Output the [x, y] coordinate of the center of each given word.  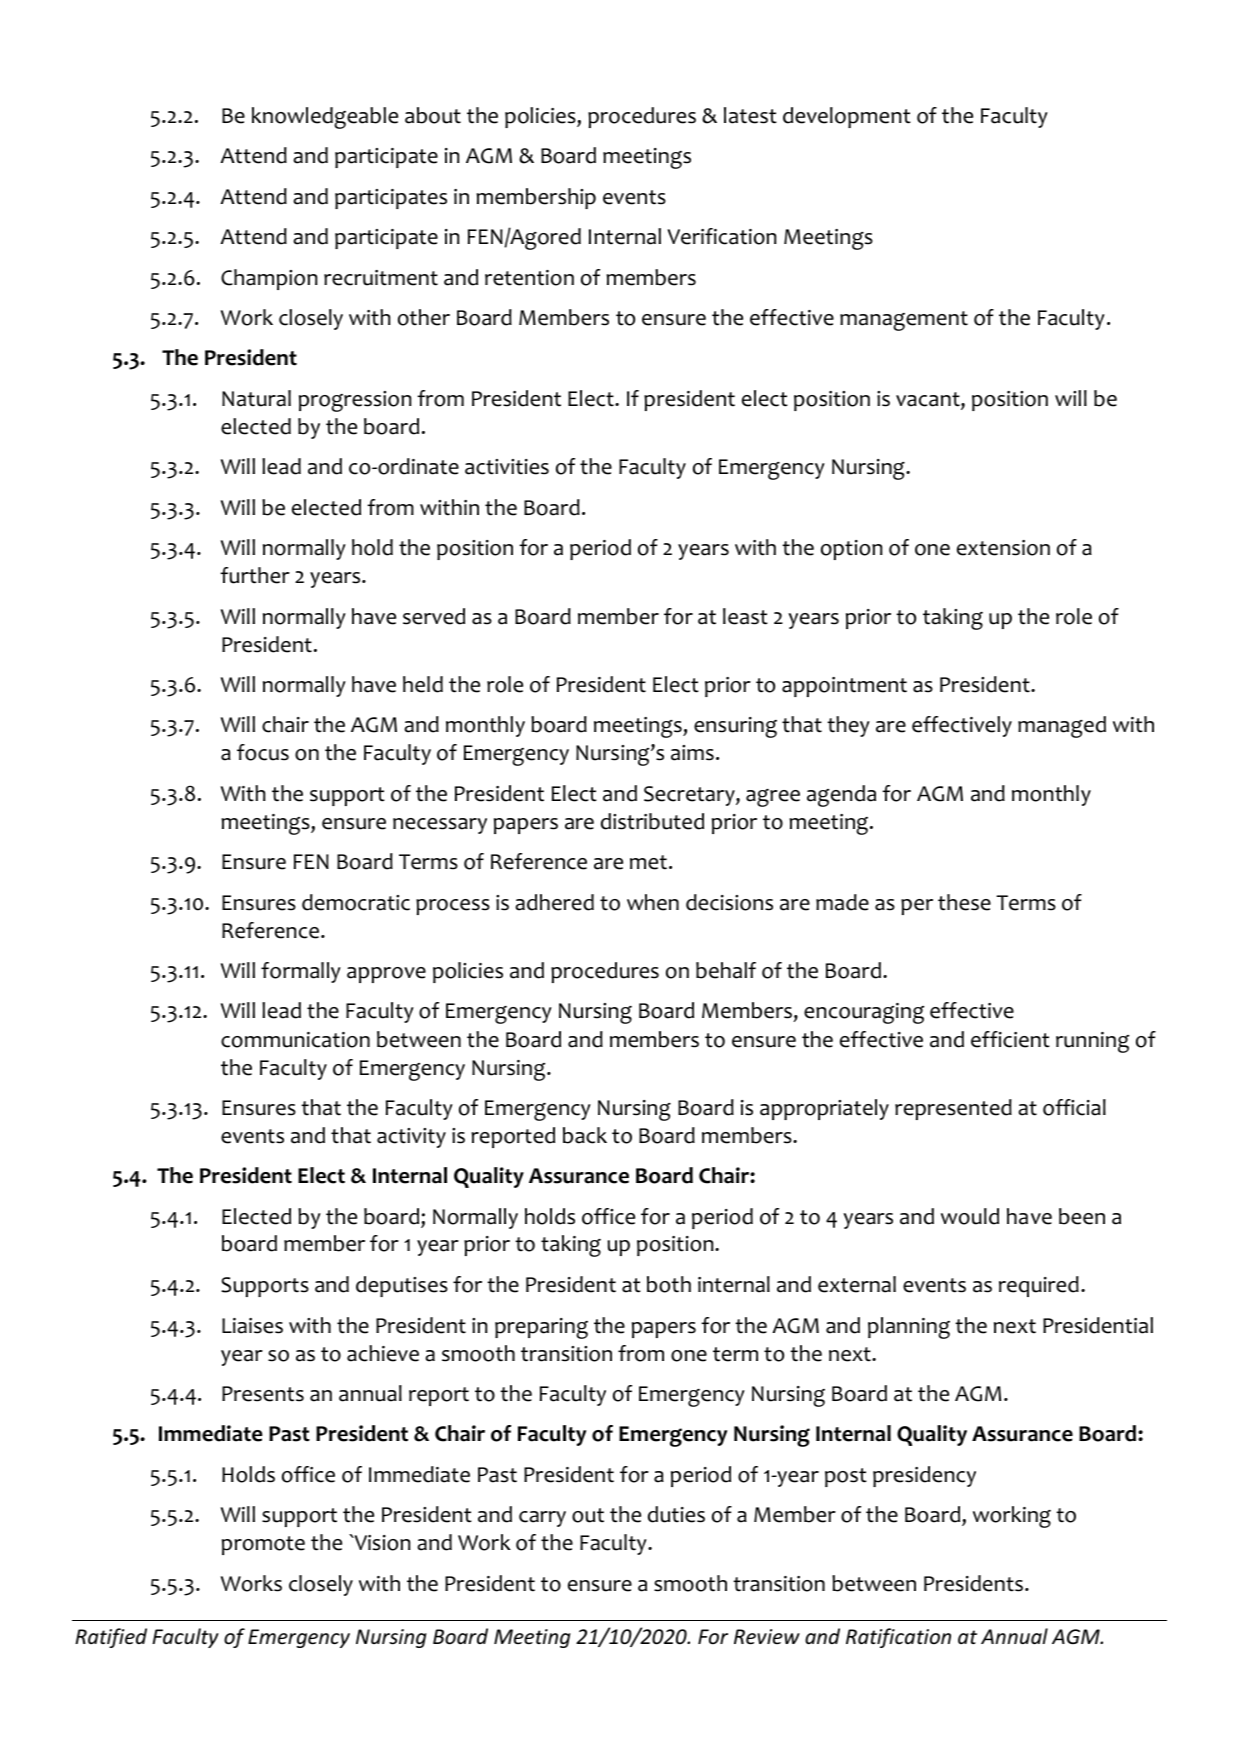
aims [692, 753]
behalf [726, 970]
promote [263, 1545]
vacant [929, 400]
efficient [1010, 1039]
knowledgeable [325, 118]
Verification [722, 236]
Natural [256, 398]
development [847, 117]
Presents [263, 1394]
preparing [541, 1328]
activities [507, 467]
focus [263, 752]
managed [1062, 727]
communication [295, 1040]
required [1039, 1286]
